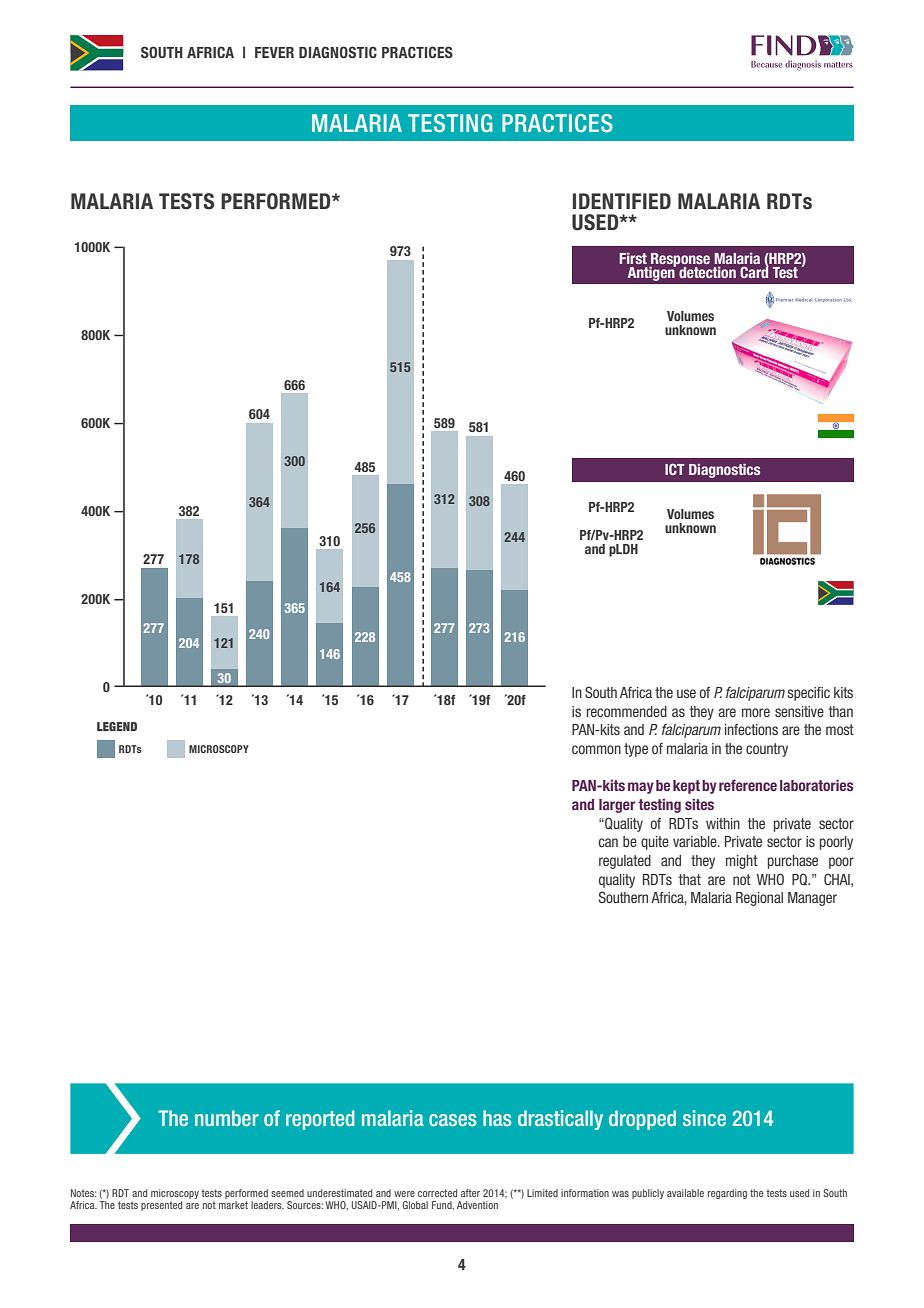 This screenshot has width=924, height=1308. Describe the element at coordinates (274, 52) in the screenshot. I see `FEVER` at that location.
